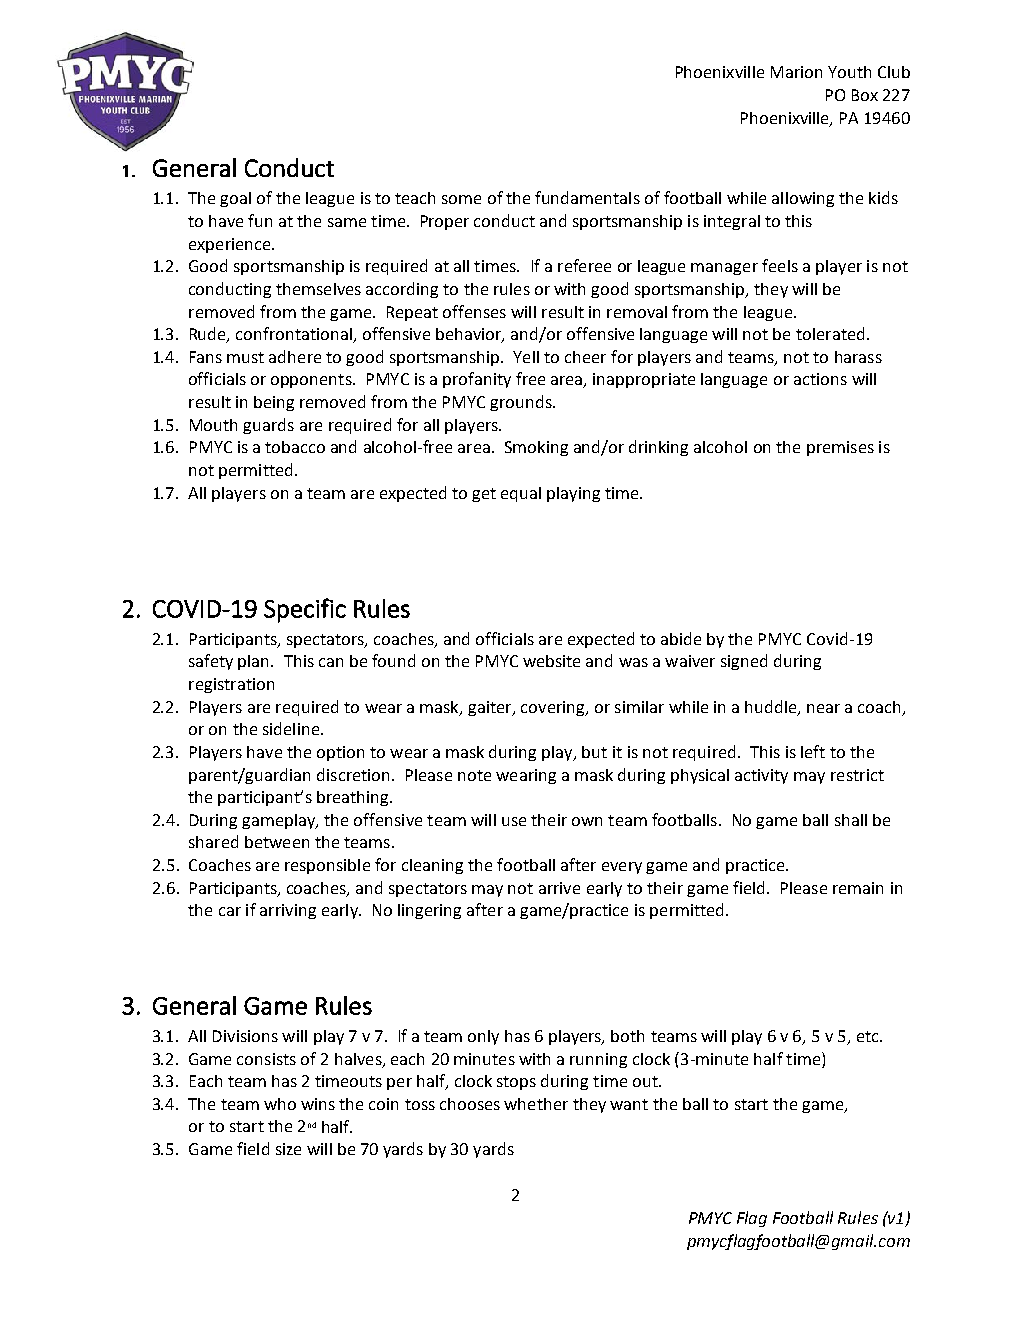  Describe the element at coordinates (551, 661) in the image. I see `website` at that location.
